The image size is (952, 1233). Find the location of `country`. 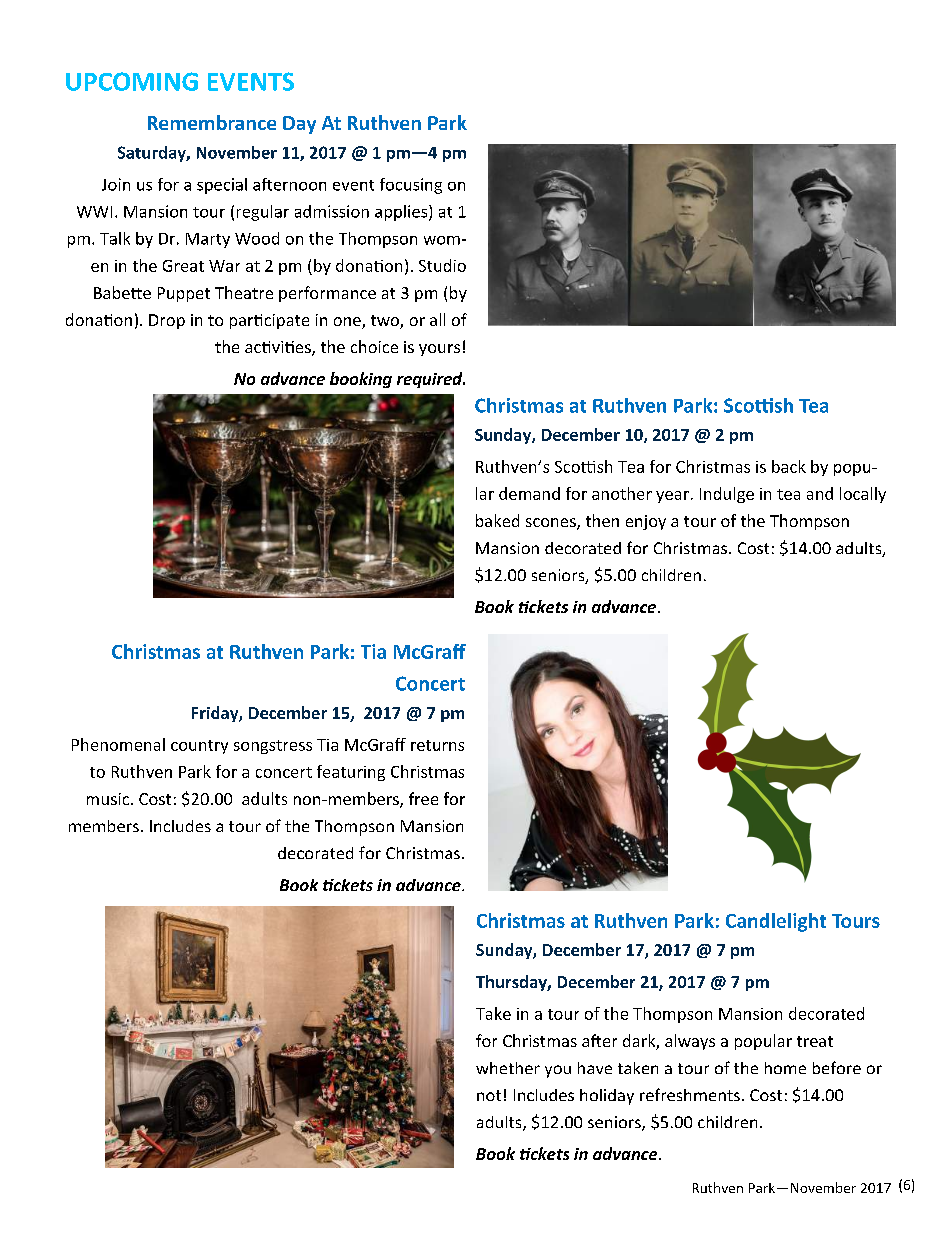

country is located at coordinates (199, 747).
